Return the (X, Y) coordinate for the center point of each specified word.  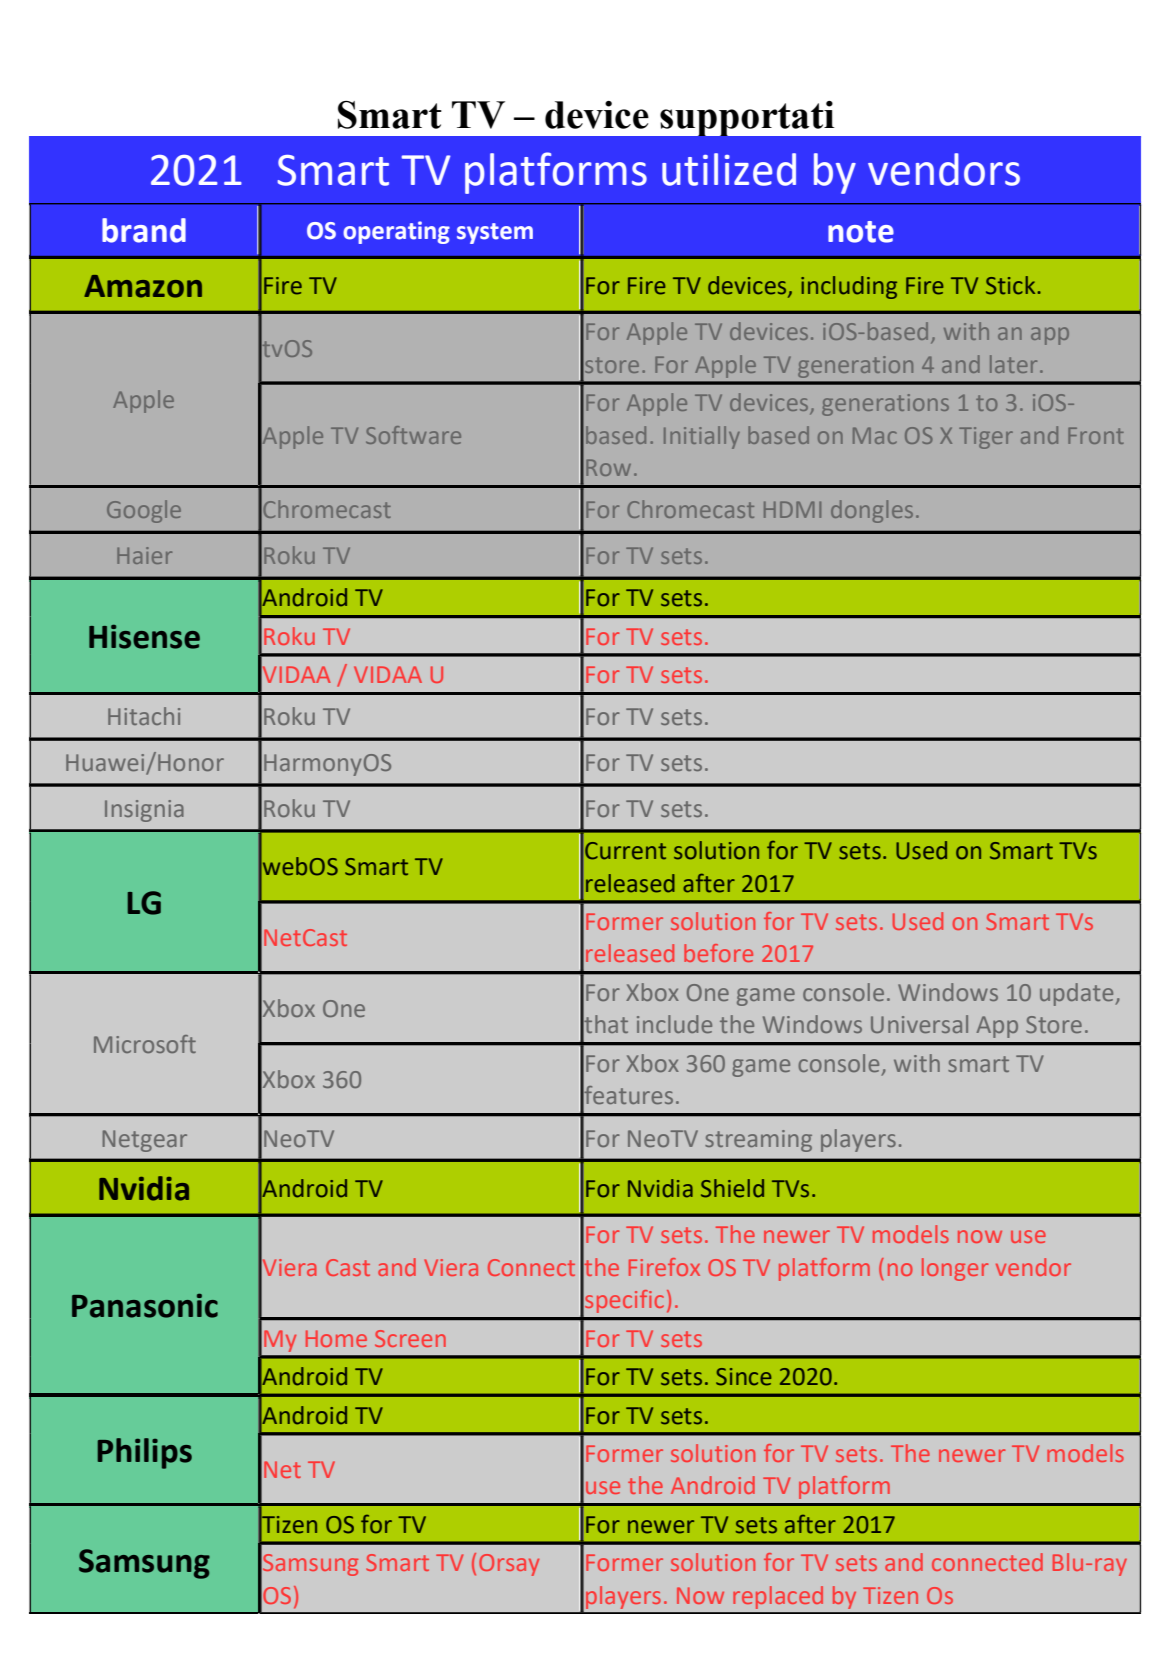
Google (144, 511)
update (1078, 994)
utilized (729, 169)
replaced (778, 1597)
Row (608, 467)
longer (955, 1269)
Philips (145, 1453)
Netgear (145, 1141)
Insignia (144, 811)
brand (144, 230)
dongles (872, 511)
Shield (732, 1188)
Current (625, 851)
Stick (1012, 285)
